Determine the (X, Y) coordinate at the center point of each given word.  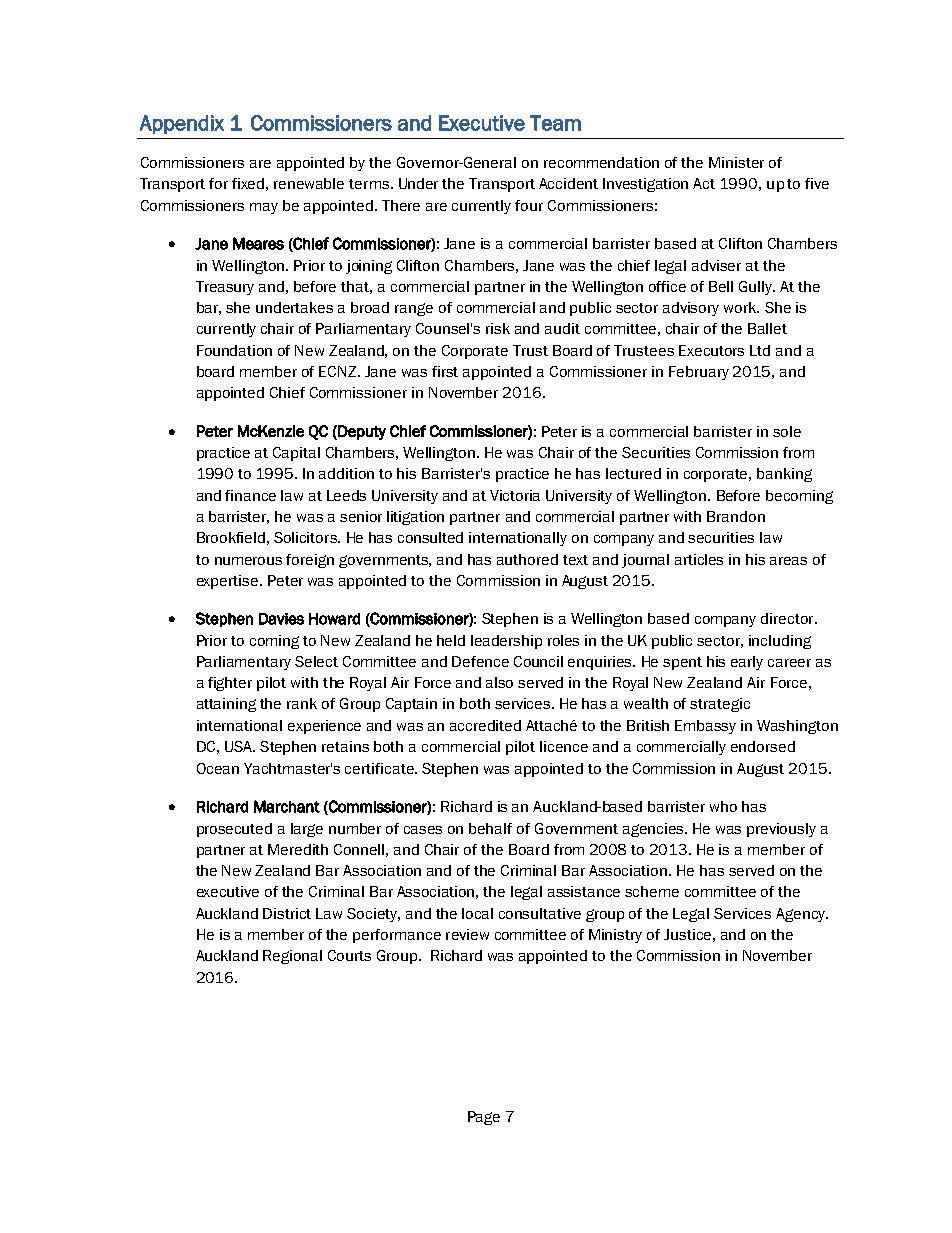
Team (555, 123)
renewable (309, 183)
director (788, 618)
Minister (736, 162)
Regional (292, 957)
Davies (281, 619)
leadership (506, 642)
